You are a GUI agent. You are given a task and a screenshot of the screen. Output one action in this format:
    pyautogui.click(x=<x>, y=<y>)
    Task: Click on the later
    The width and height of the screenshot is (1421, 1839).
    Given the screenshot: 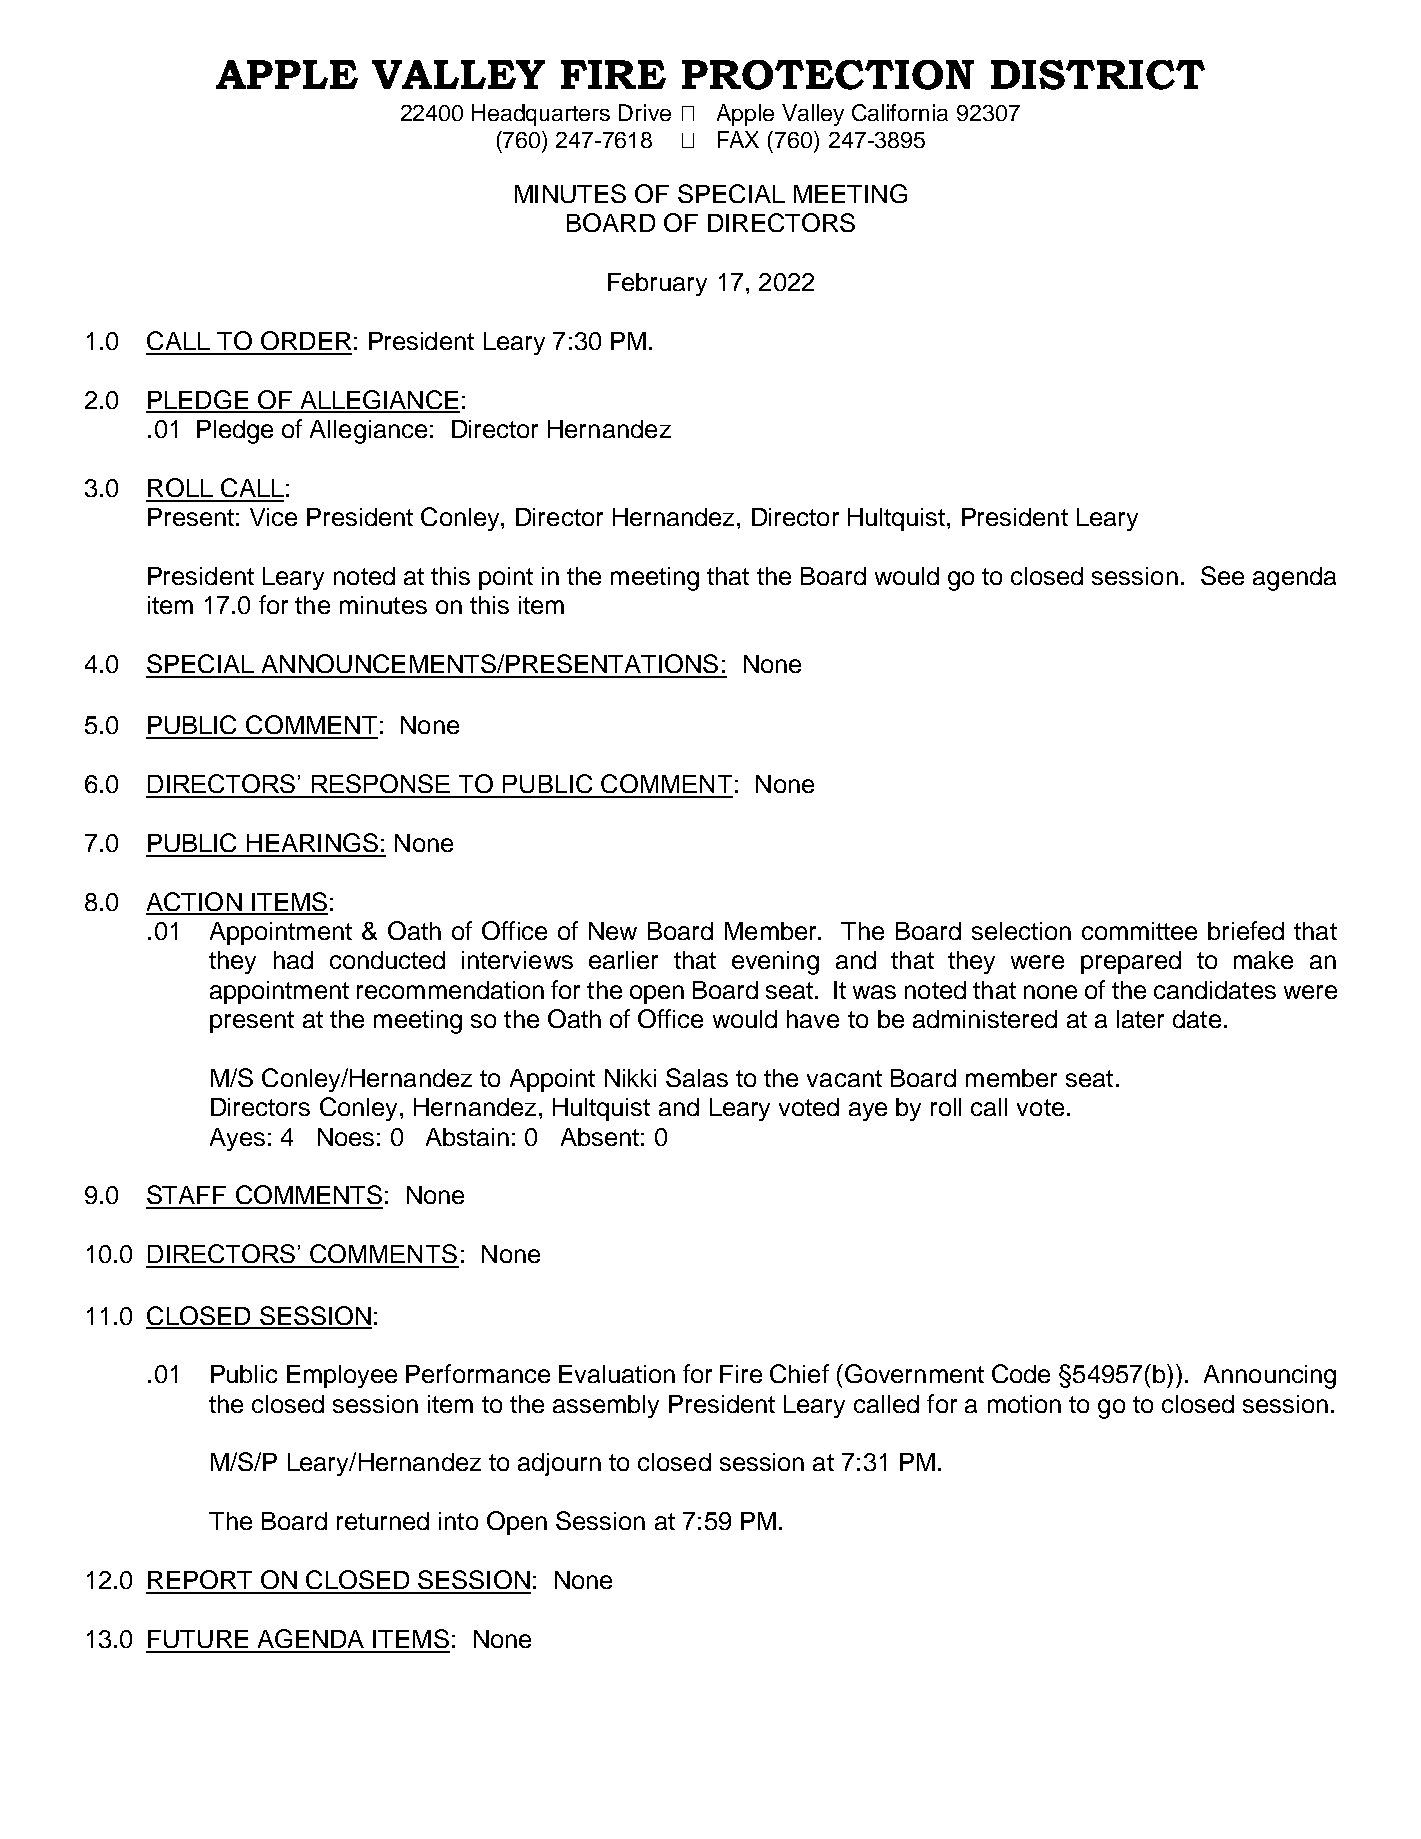 What is the action you would take?
    pyautogui.click(x=1140, y=1019)
